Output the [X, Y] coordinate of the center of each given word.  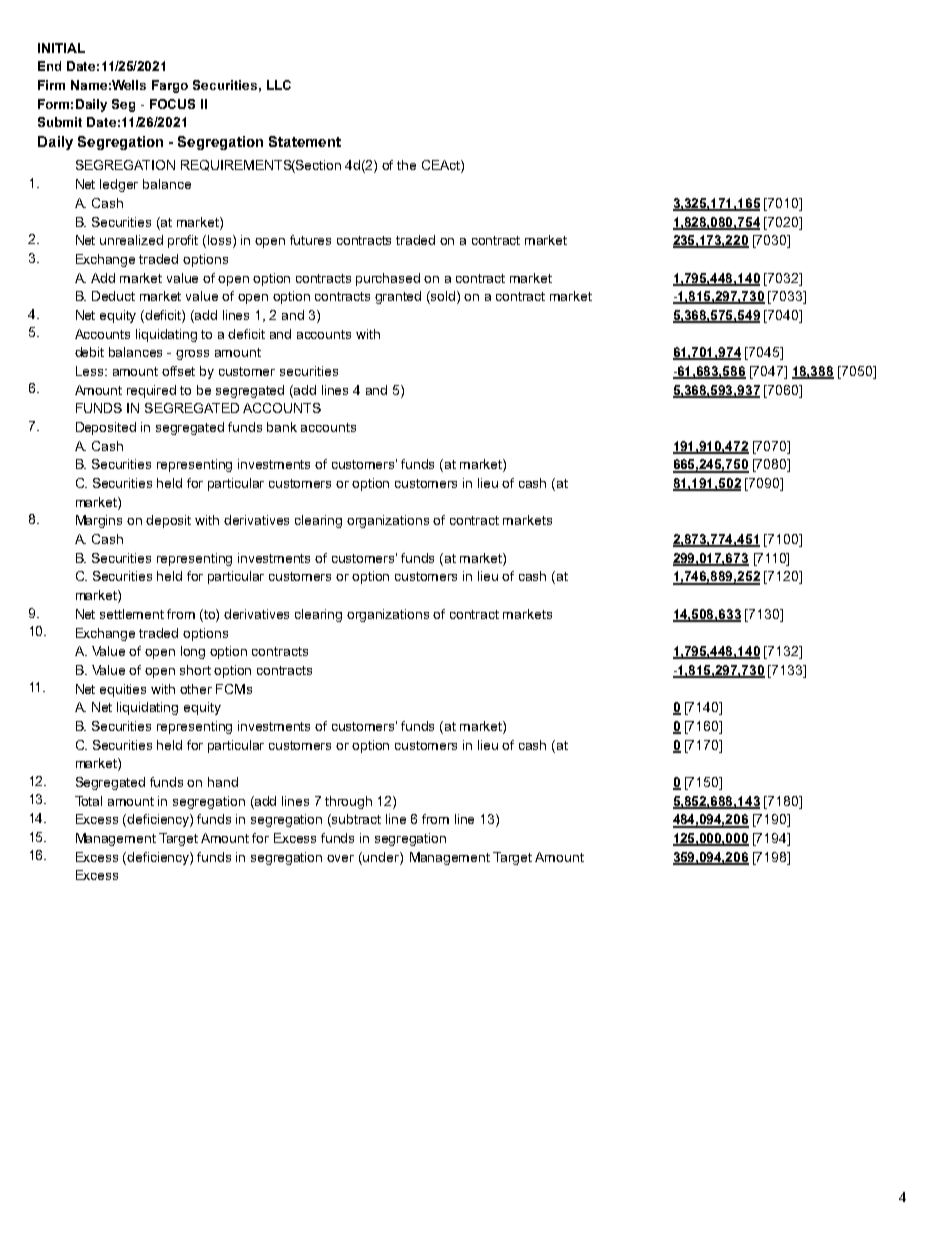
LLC [279, 85]
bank [282, 427]
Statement [305, 141]
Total [88, 801]
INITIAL [61, 48]
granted [398, 297]
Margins [99, 521]
